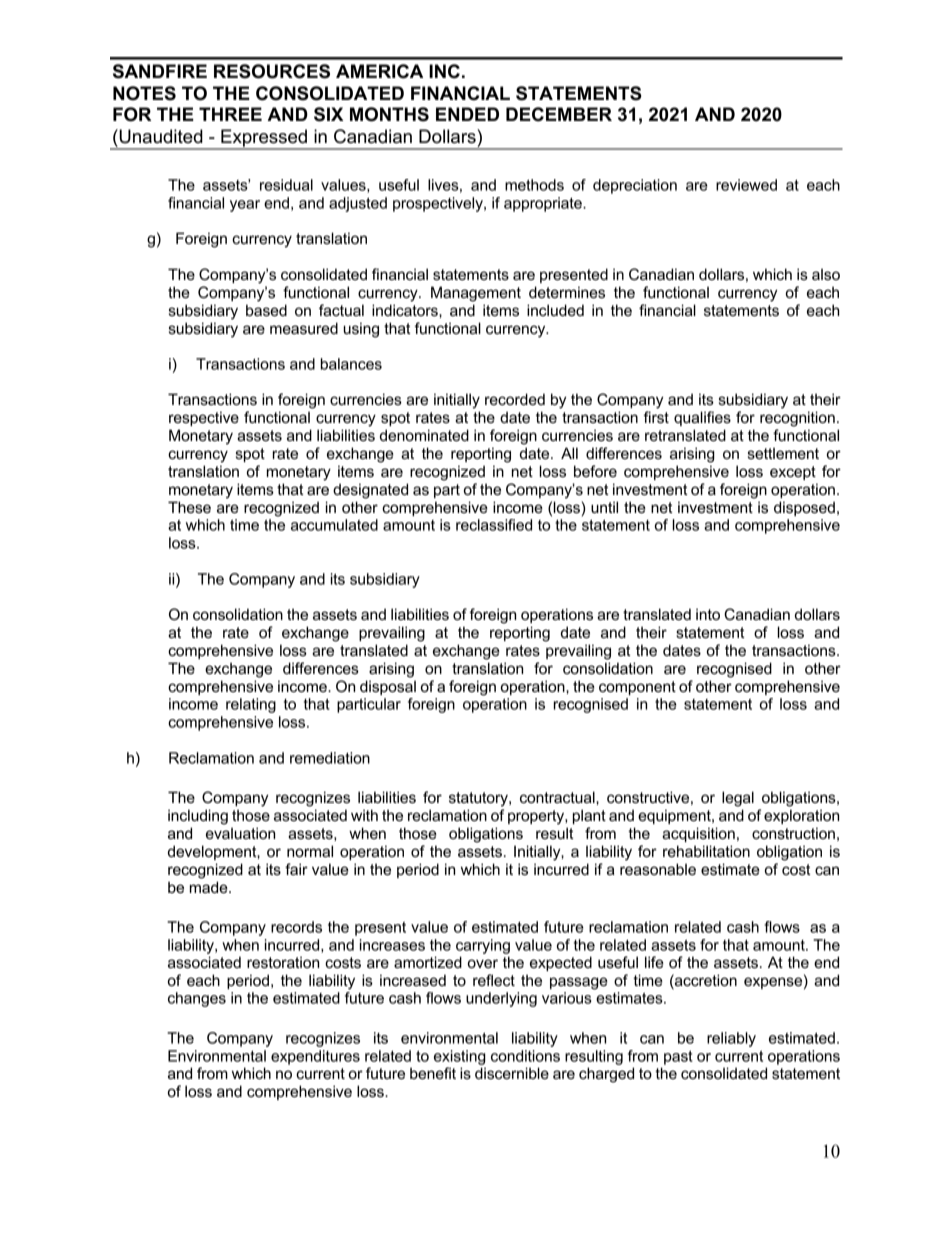 This screenshot has width=952, height=1233. I want to click on into, so click(708, 614).
